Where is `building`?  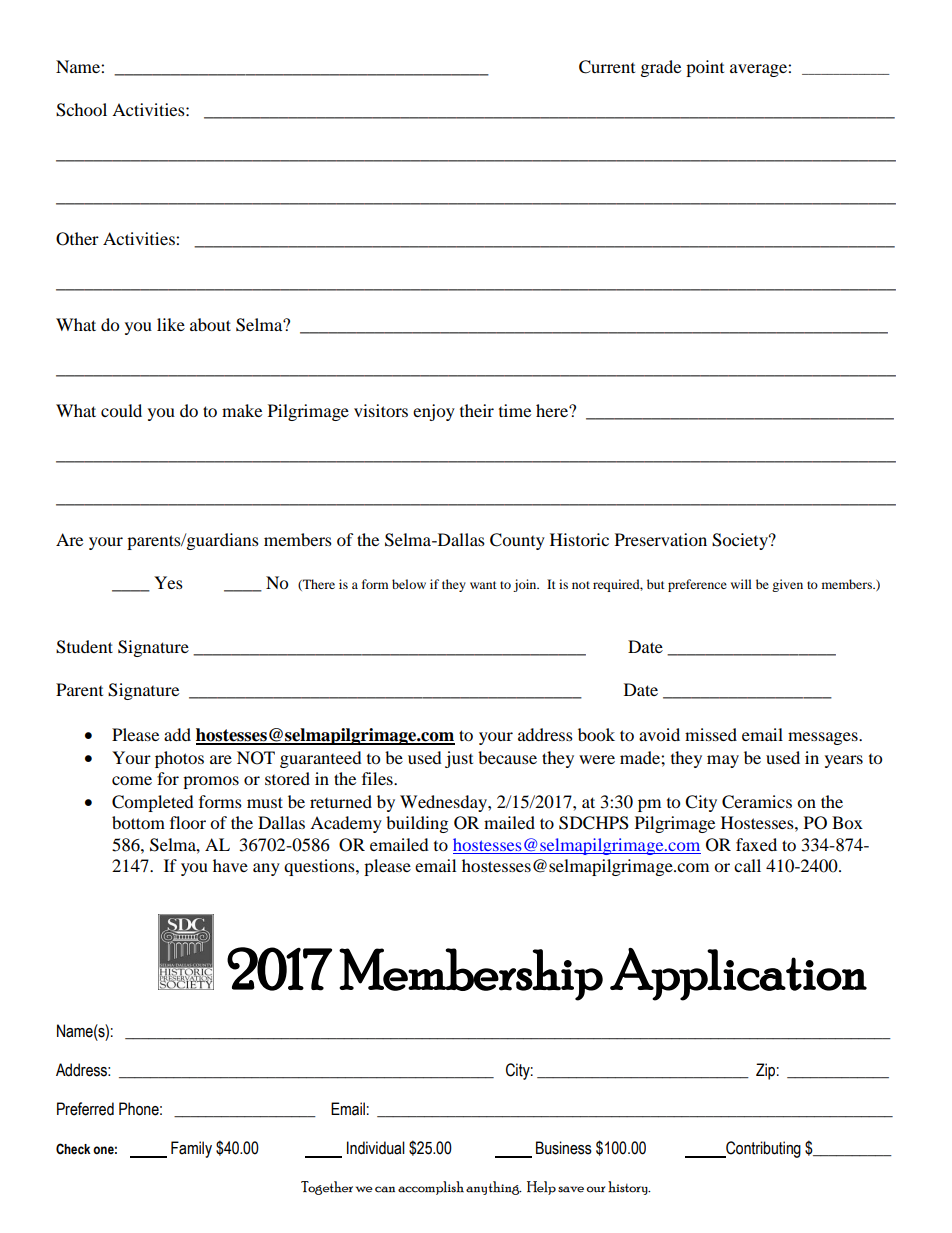 building is located at coordinates (417, 824).
